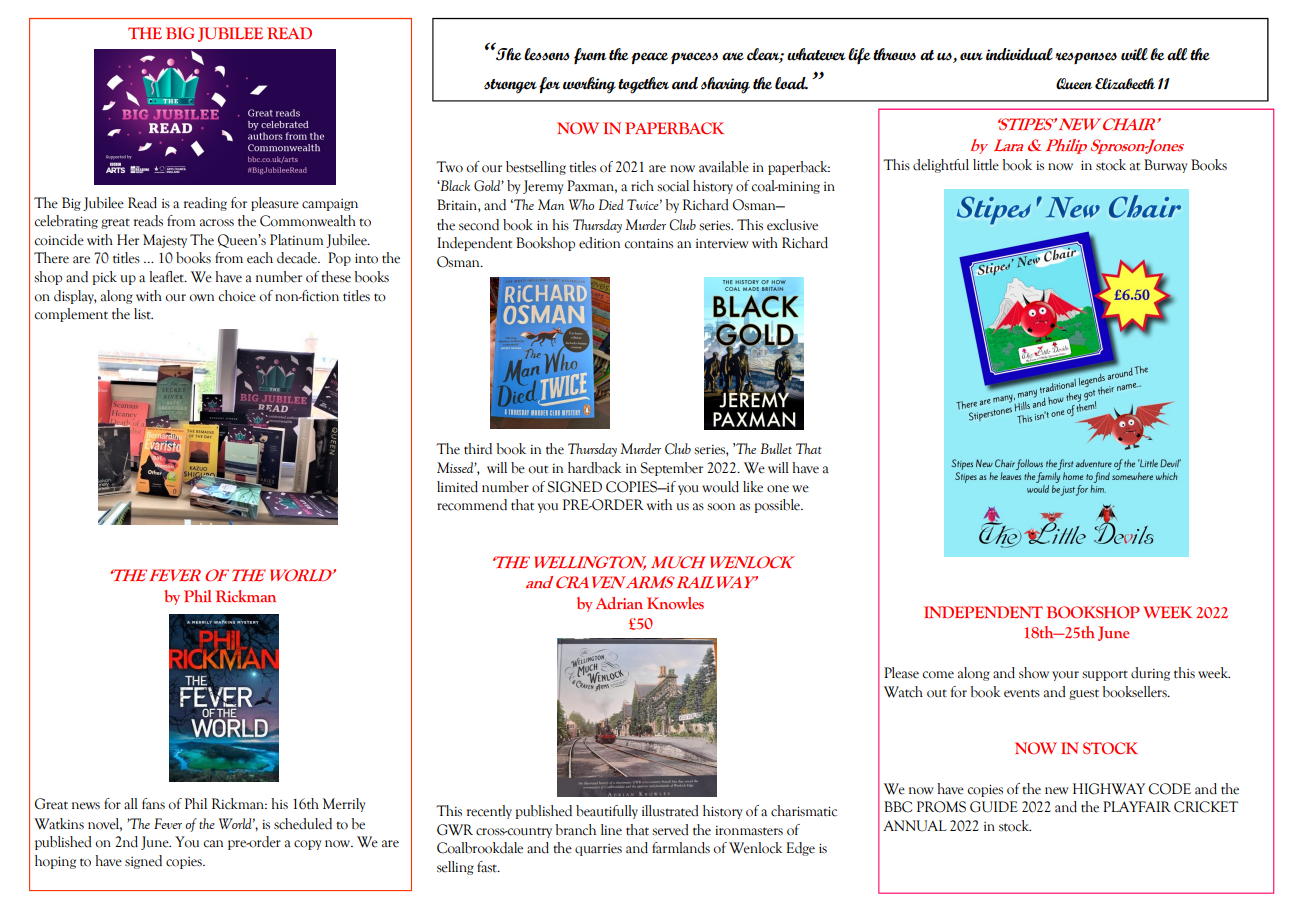 The image size is (1308, 924). I want to click on exclusive, so click(792, 225).
